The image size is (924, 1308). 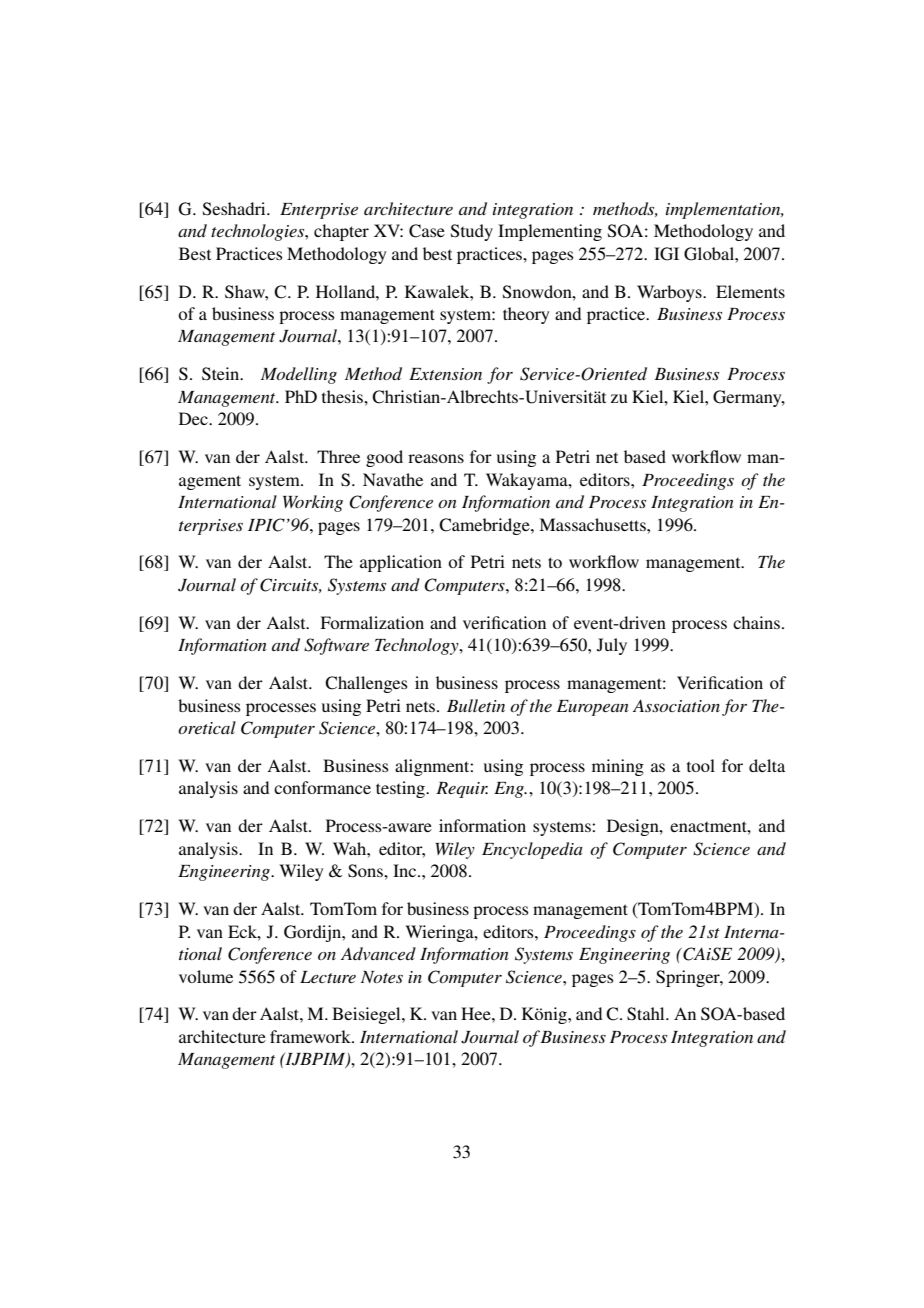 What do you see at coordinates (701, 765) in the screenshot?
I see `tool` at bounding box center [701, 765].
